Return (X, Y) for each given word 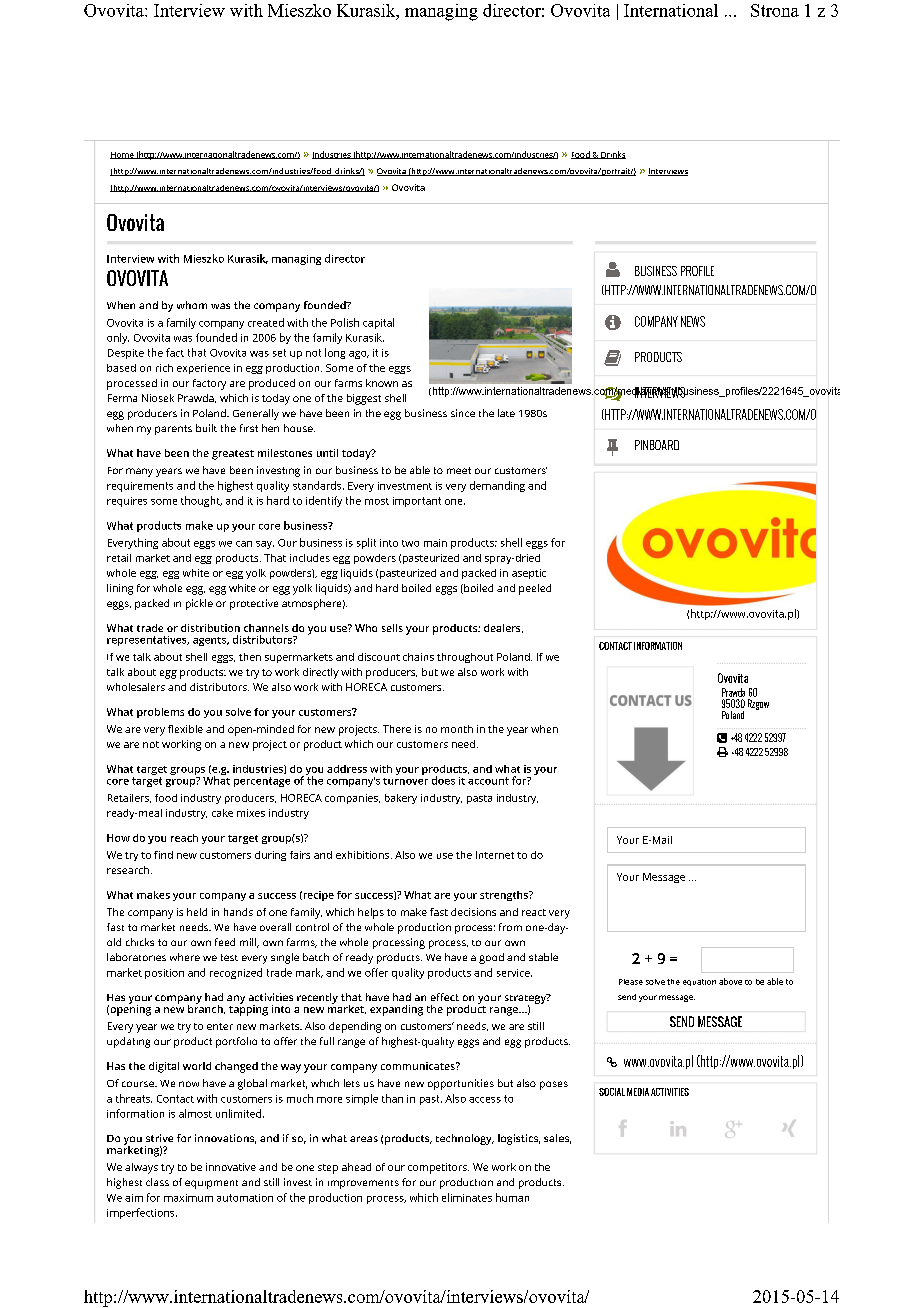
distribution (210, 628)
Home (123, 155)
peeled (535, 589)
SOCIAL (612, 1092)
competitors (438, 1168)
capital (378, 323)
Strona (775, 10)
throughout (465, 658)
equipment (211, 1184)
